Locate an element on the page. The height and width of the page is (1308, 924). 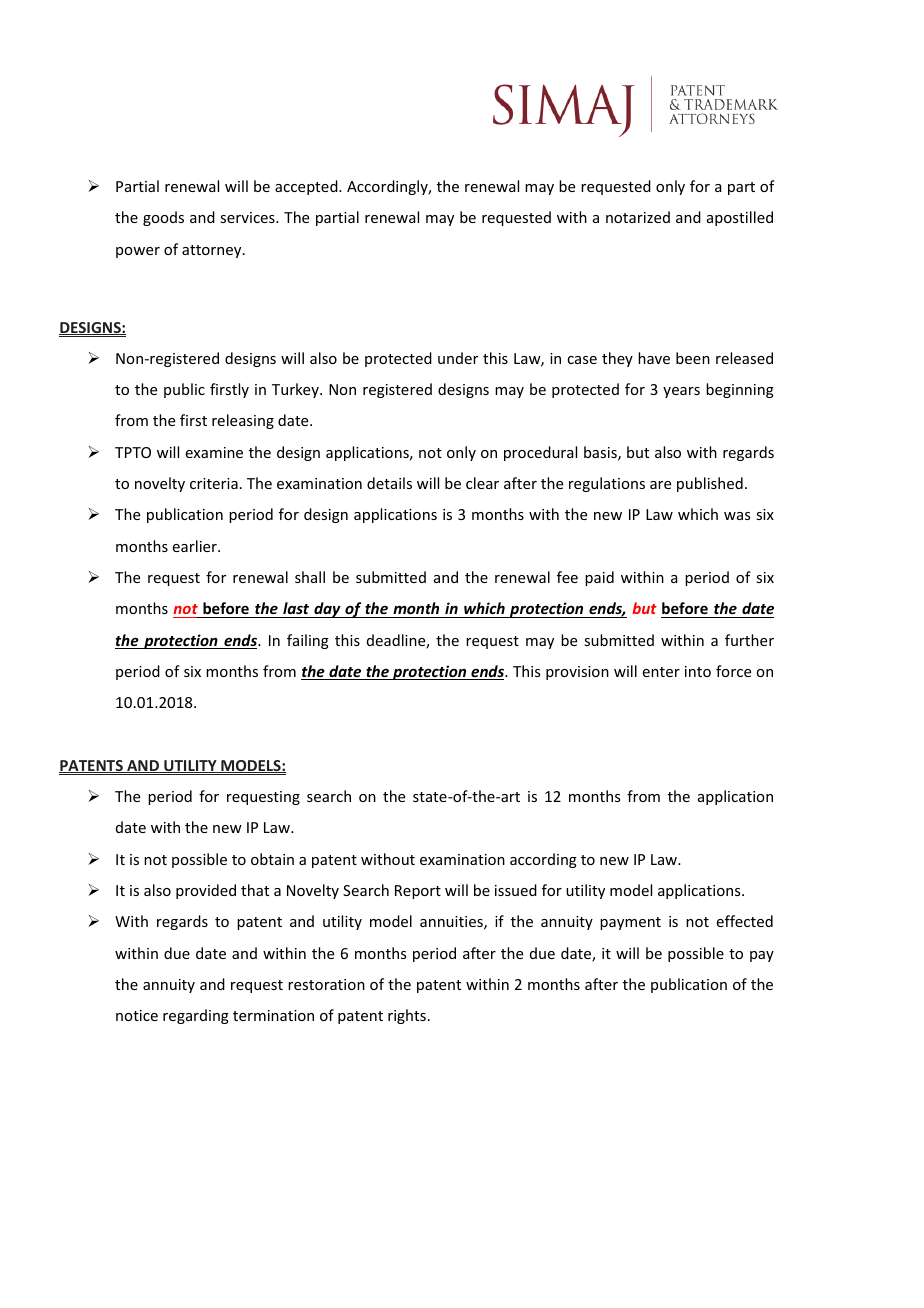
day is located at coordinates (327, 610).
